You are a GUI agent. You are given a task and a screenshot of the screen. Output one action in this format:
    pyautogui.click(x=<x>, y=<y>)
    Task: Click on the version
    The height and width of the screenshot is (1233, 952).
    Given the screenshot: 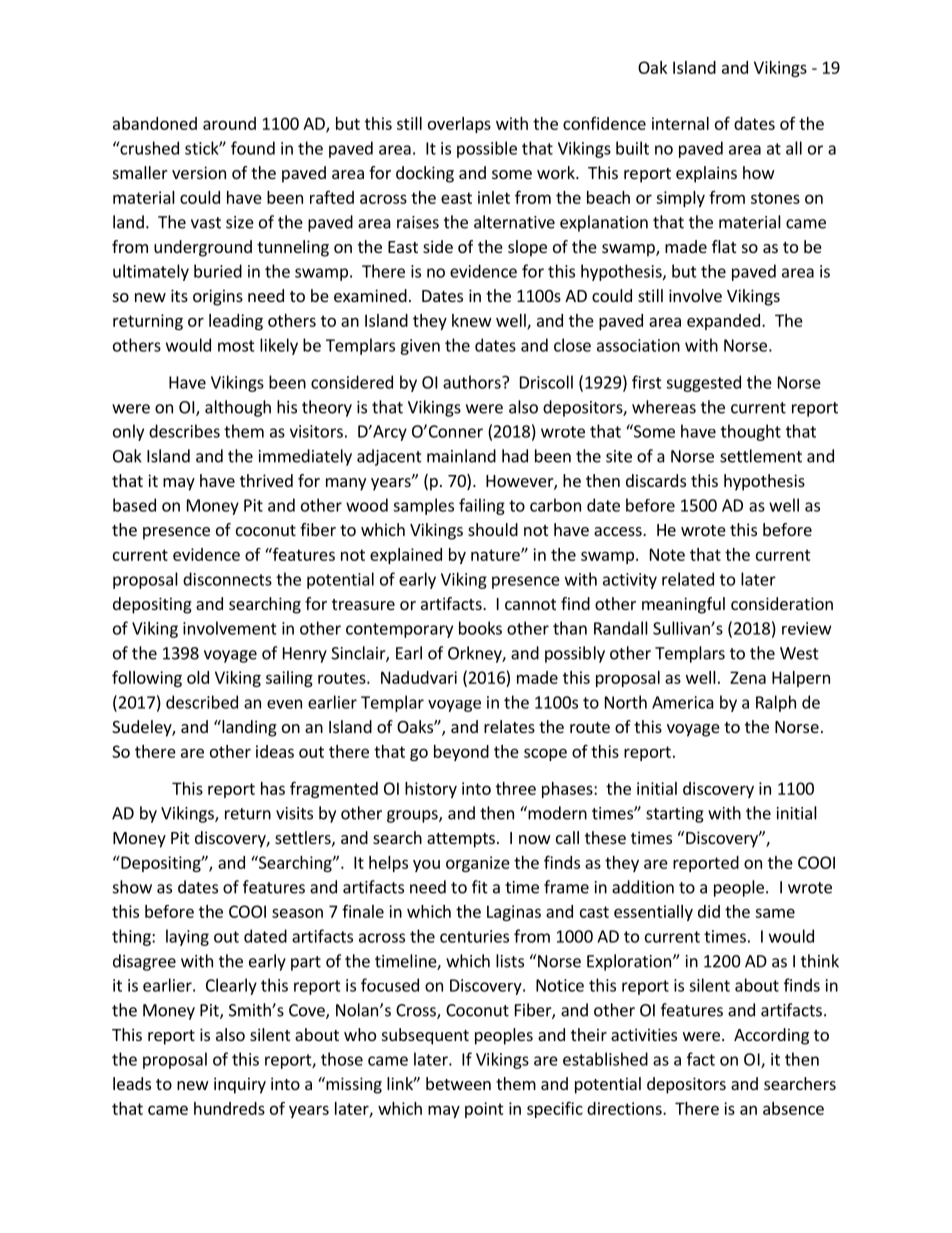 What is the action you would take?
    pyautogui.click(x=199, y=172)
